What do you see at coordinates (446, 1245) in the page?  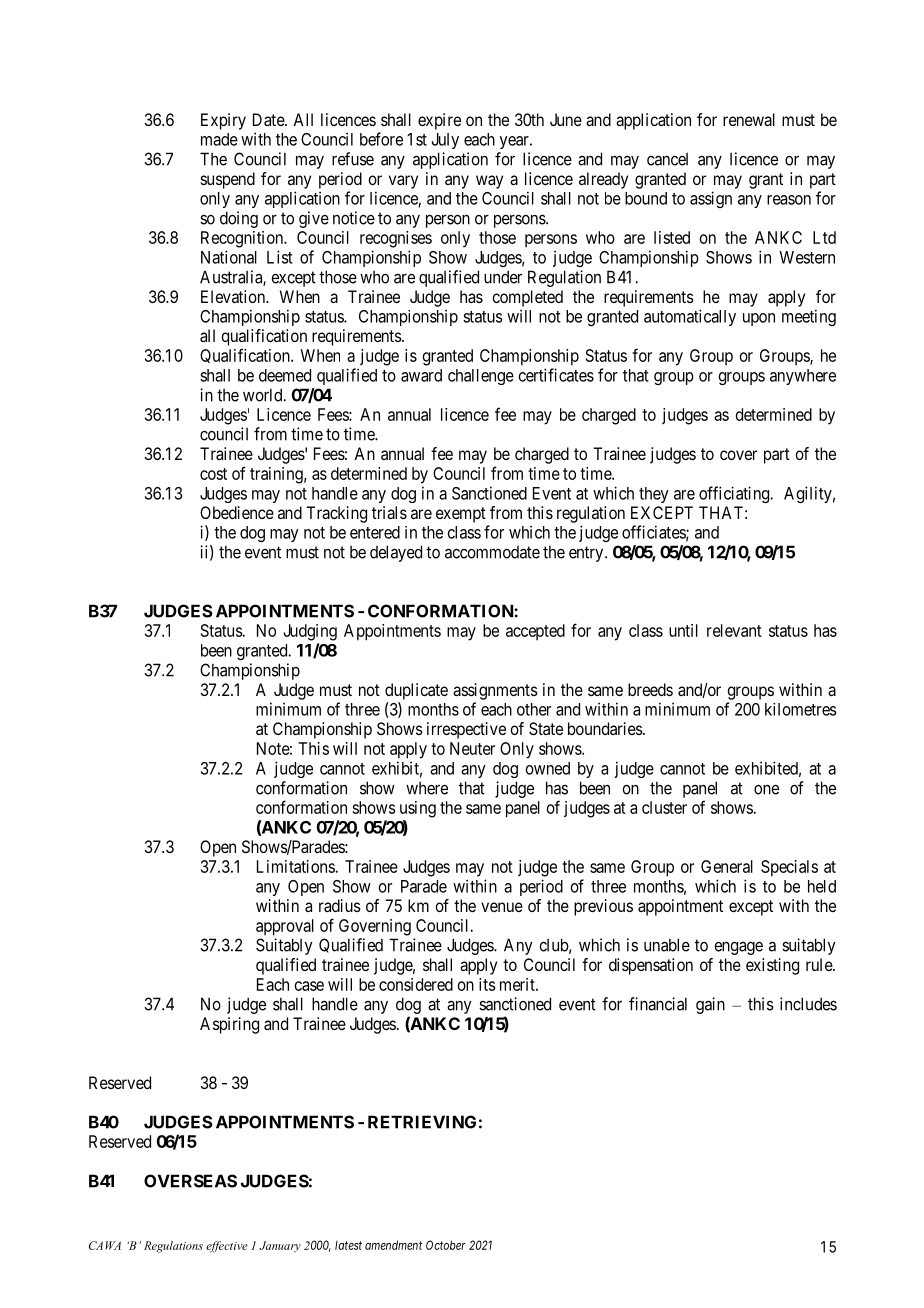 I see `October` at bounding box center [446, 1245].
